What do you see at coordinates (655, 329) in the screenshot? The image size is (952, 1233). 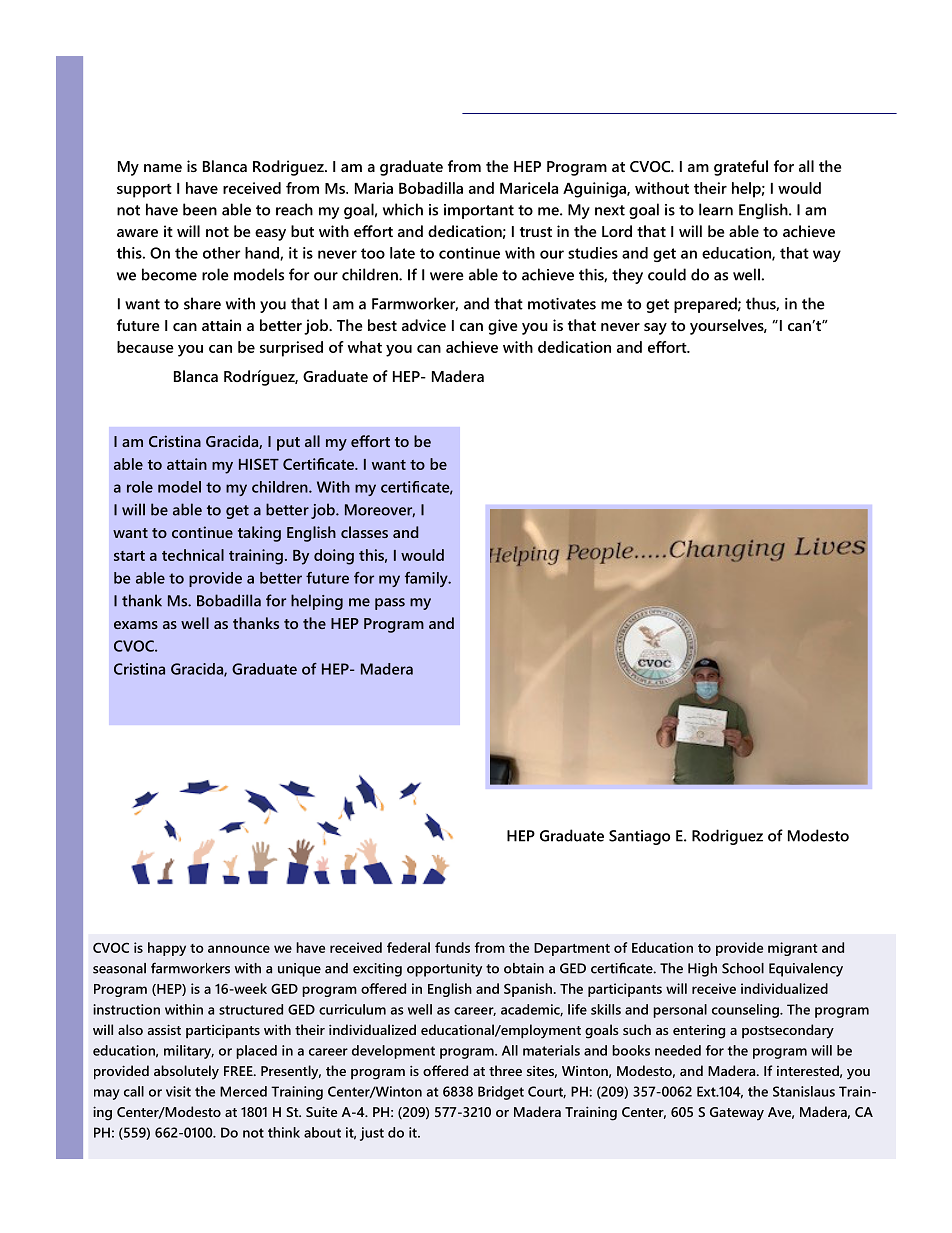 I see `say` at bounding box center [655, 329].
